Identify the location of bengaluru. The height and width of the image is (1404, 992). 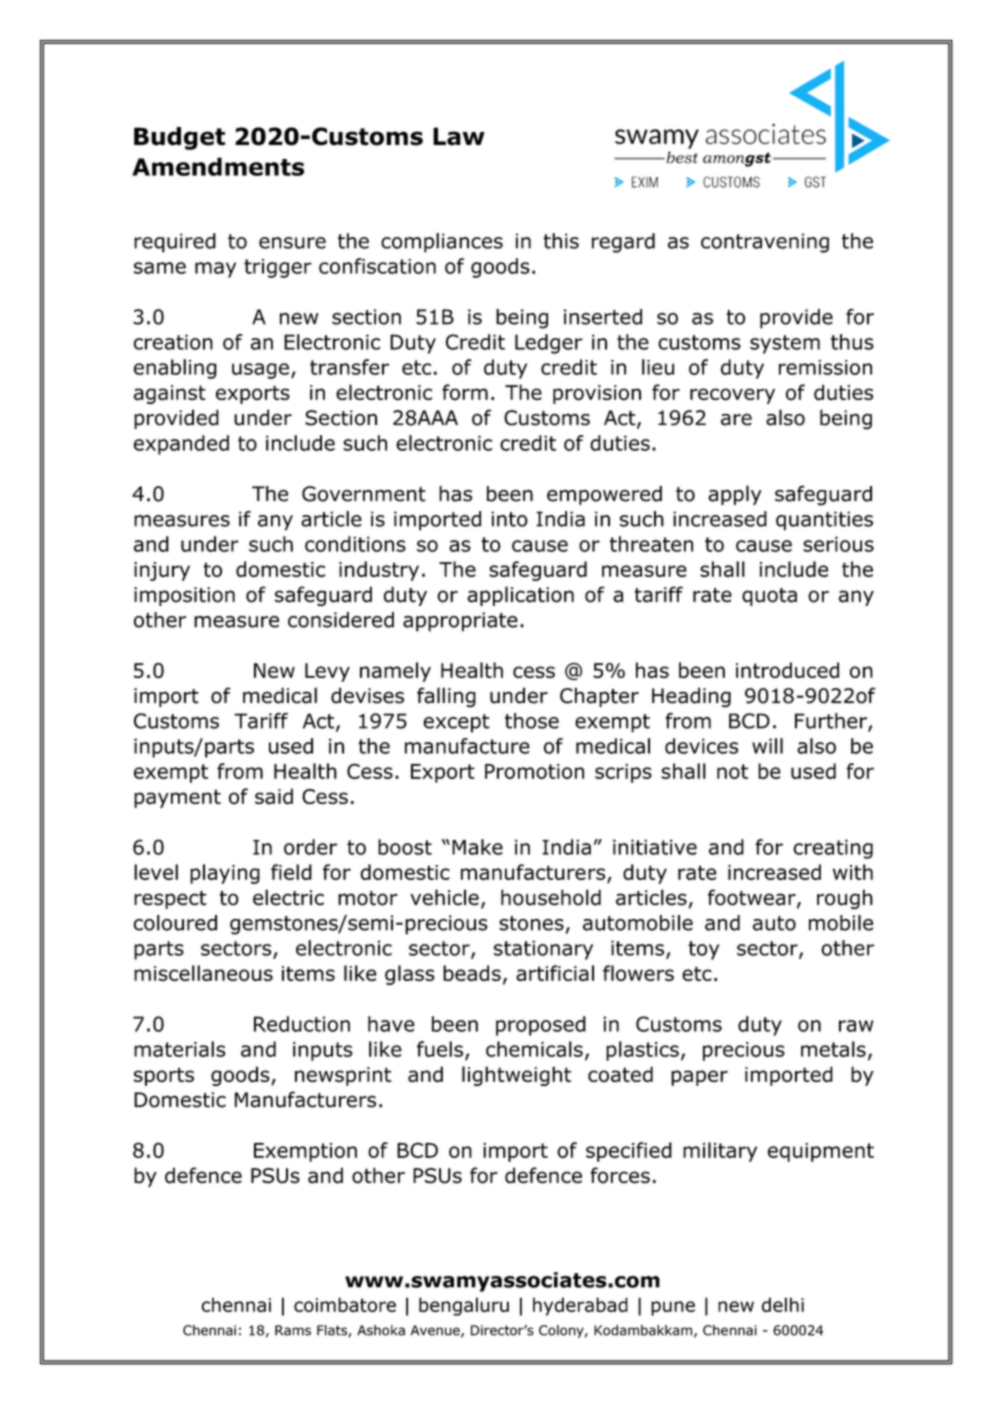
(464, 1306).
